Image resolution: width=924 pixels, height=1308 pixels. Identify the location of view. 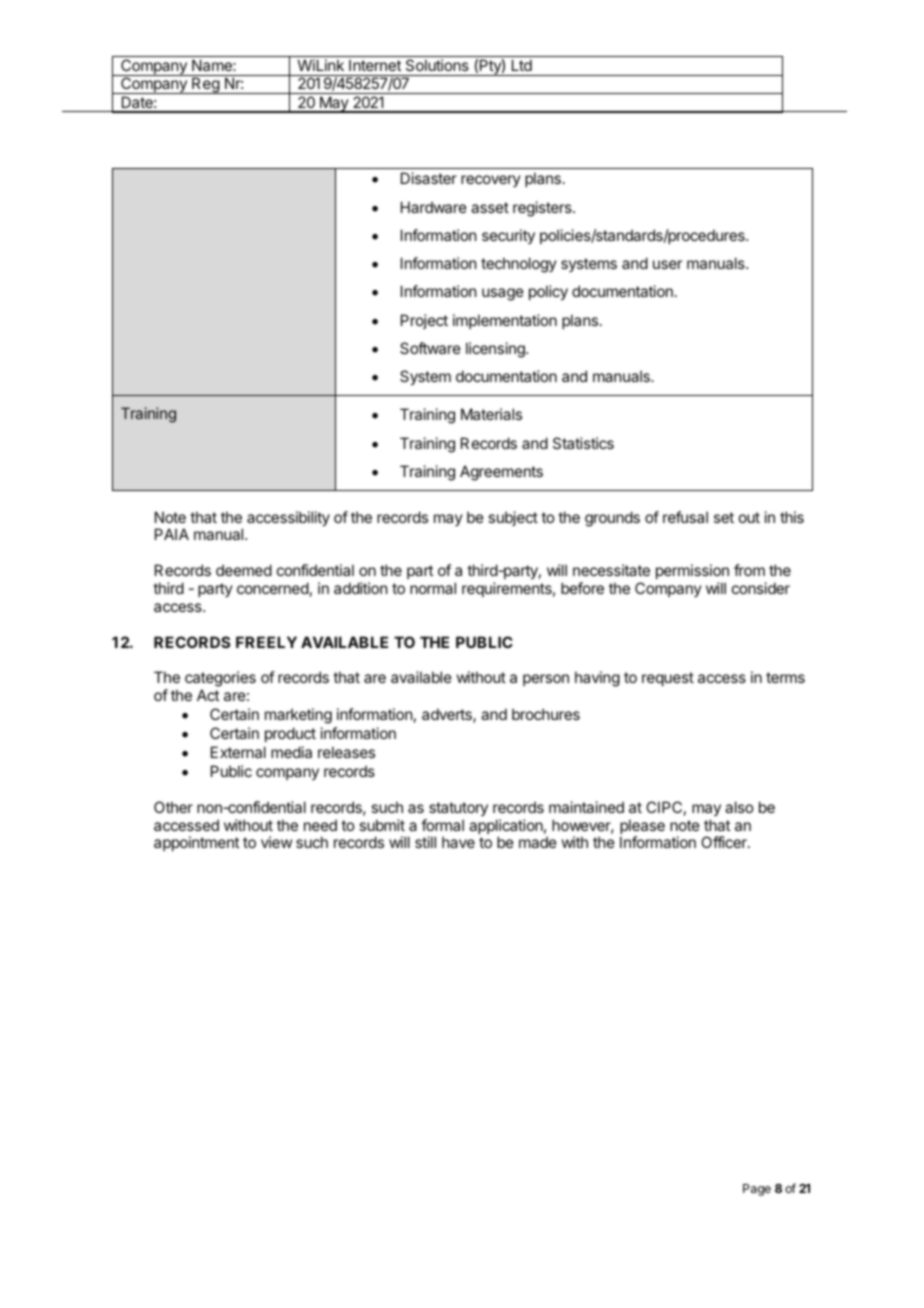
(276, 842).
